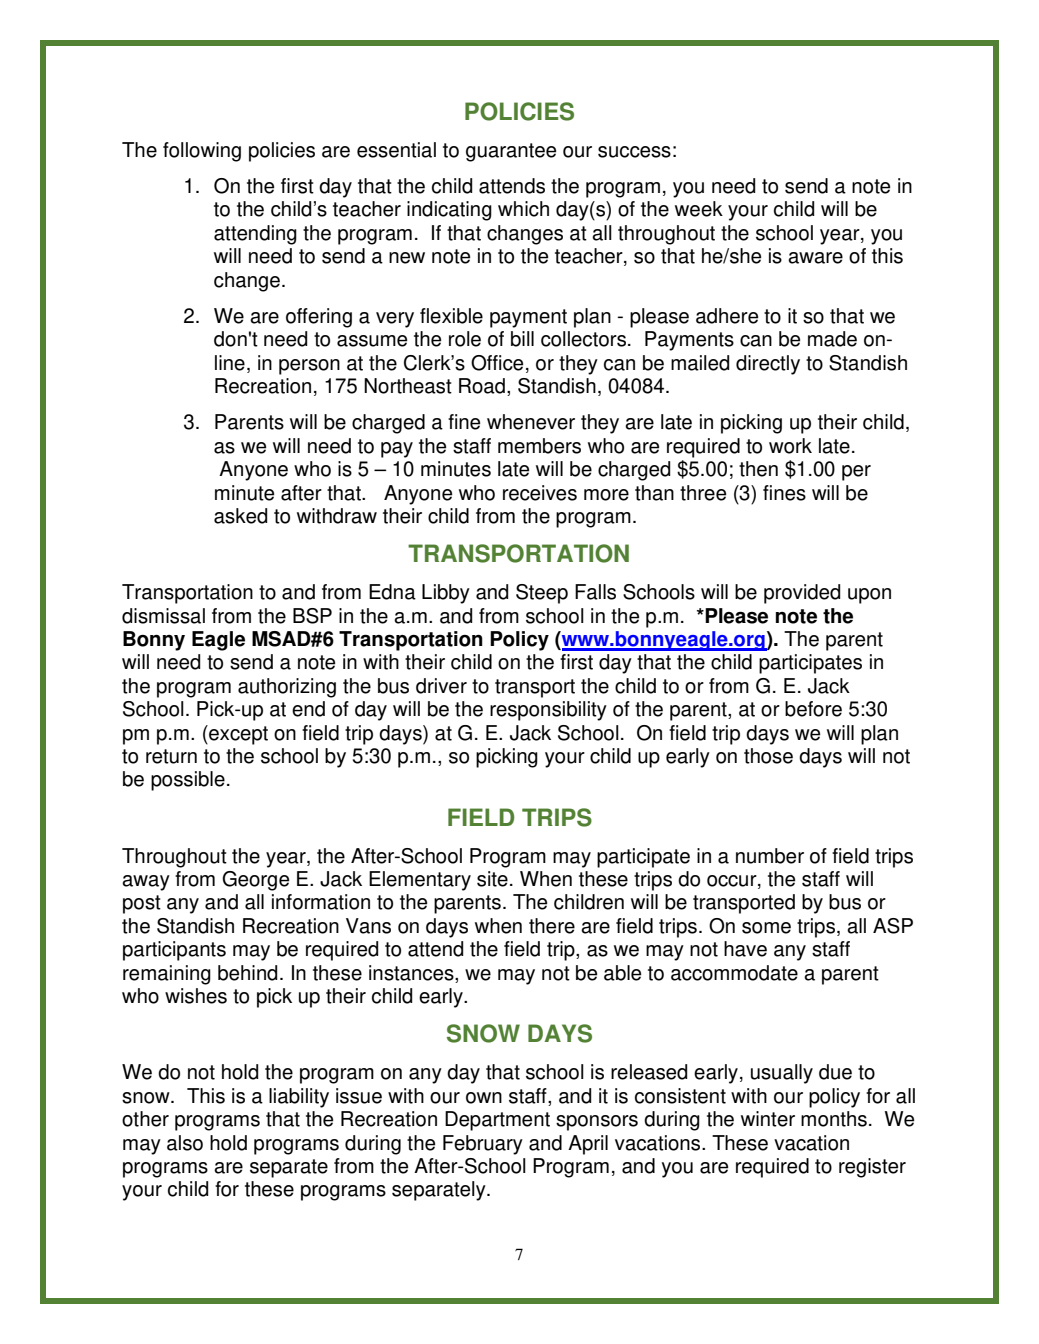  Describe the element at coordinates (188, 781) in the document. I see `possible` at that location.
